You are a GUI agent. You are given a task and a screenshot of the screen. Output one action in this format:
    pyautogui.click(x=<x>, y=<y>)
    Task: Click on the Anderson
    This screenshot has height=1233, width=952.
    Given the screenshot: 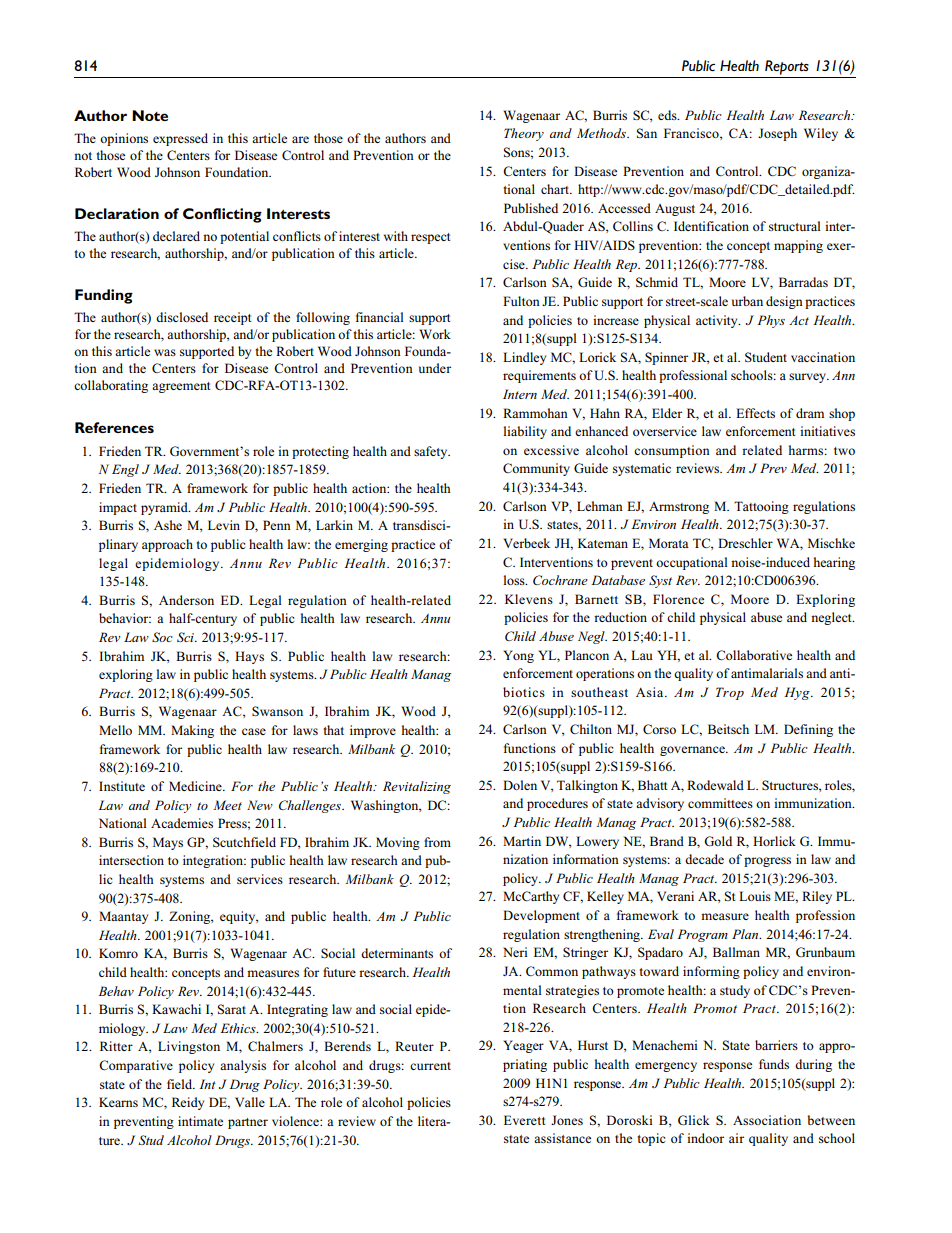 What is the action you would take?
    pyautogui.click(x=186, y=600)
